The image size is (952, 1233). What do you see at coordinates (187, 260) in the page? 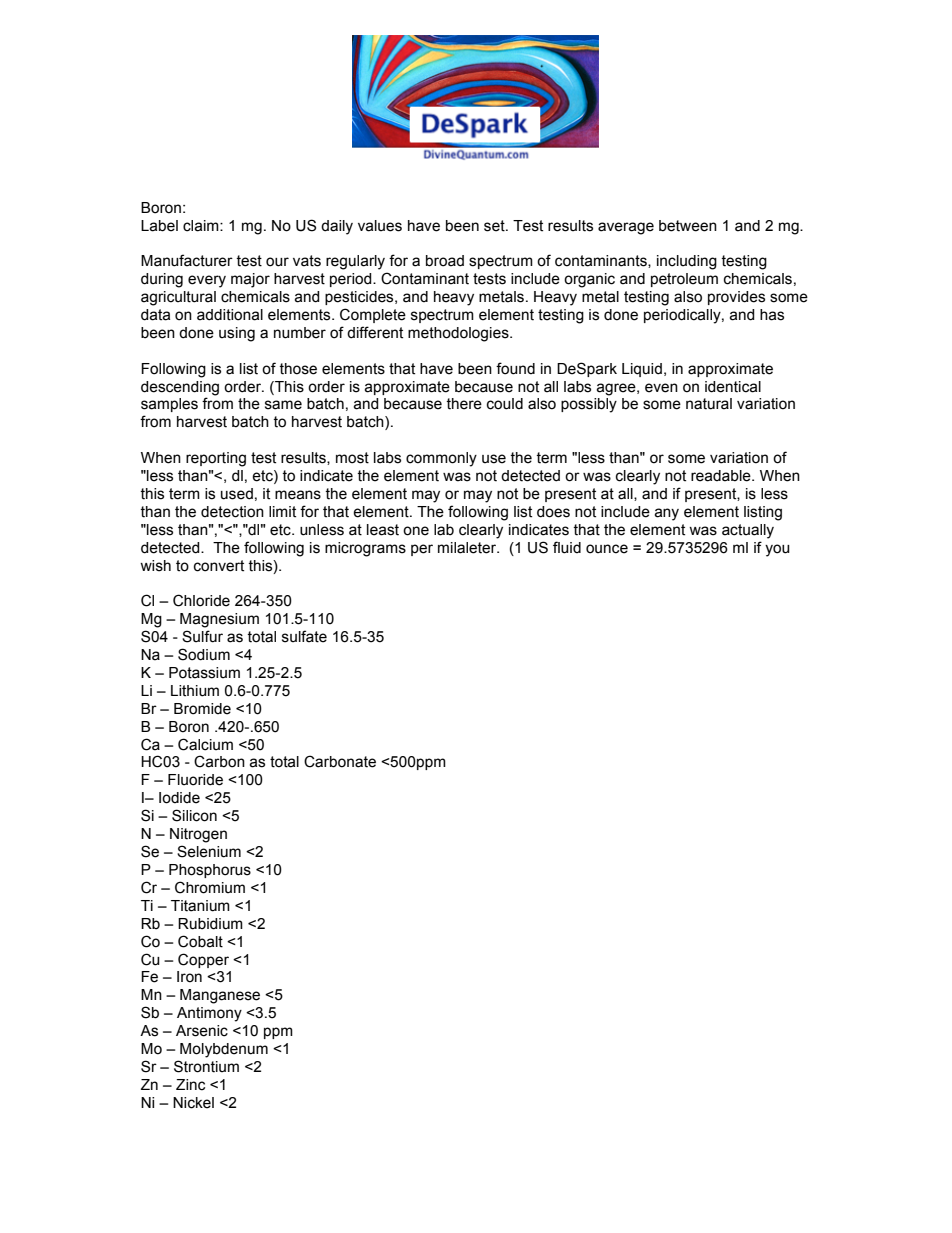
I see `Manufacturer` at bounding box center [187, 260].
